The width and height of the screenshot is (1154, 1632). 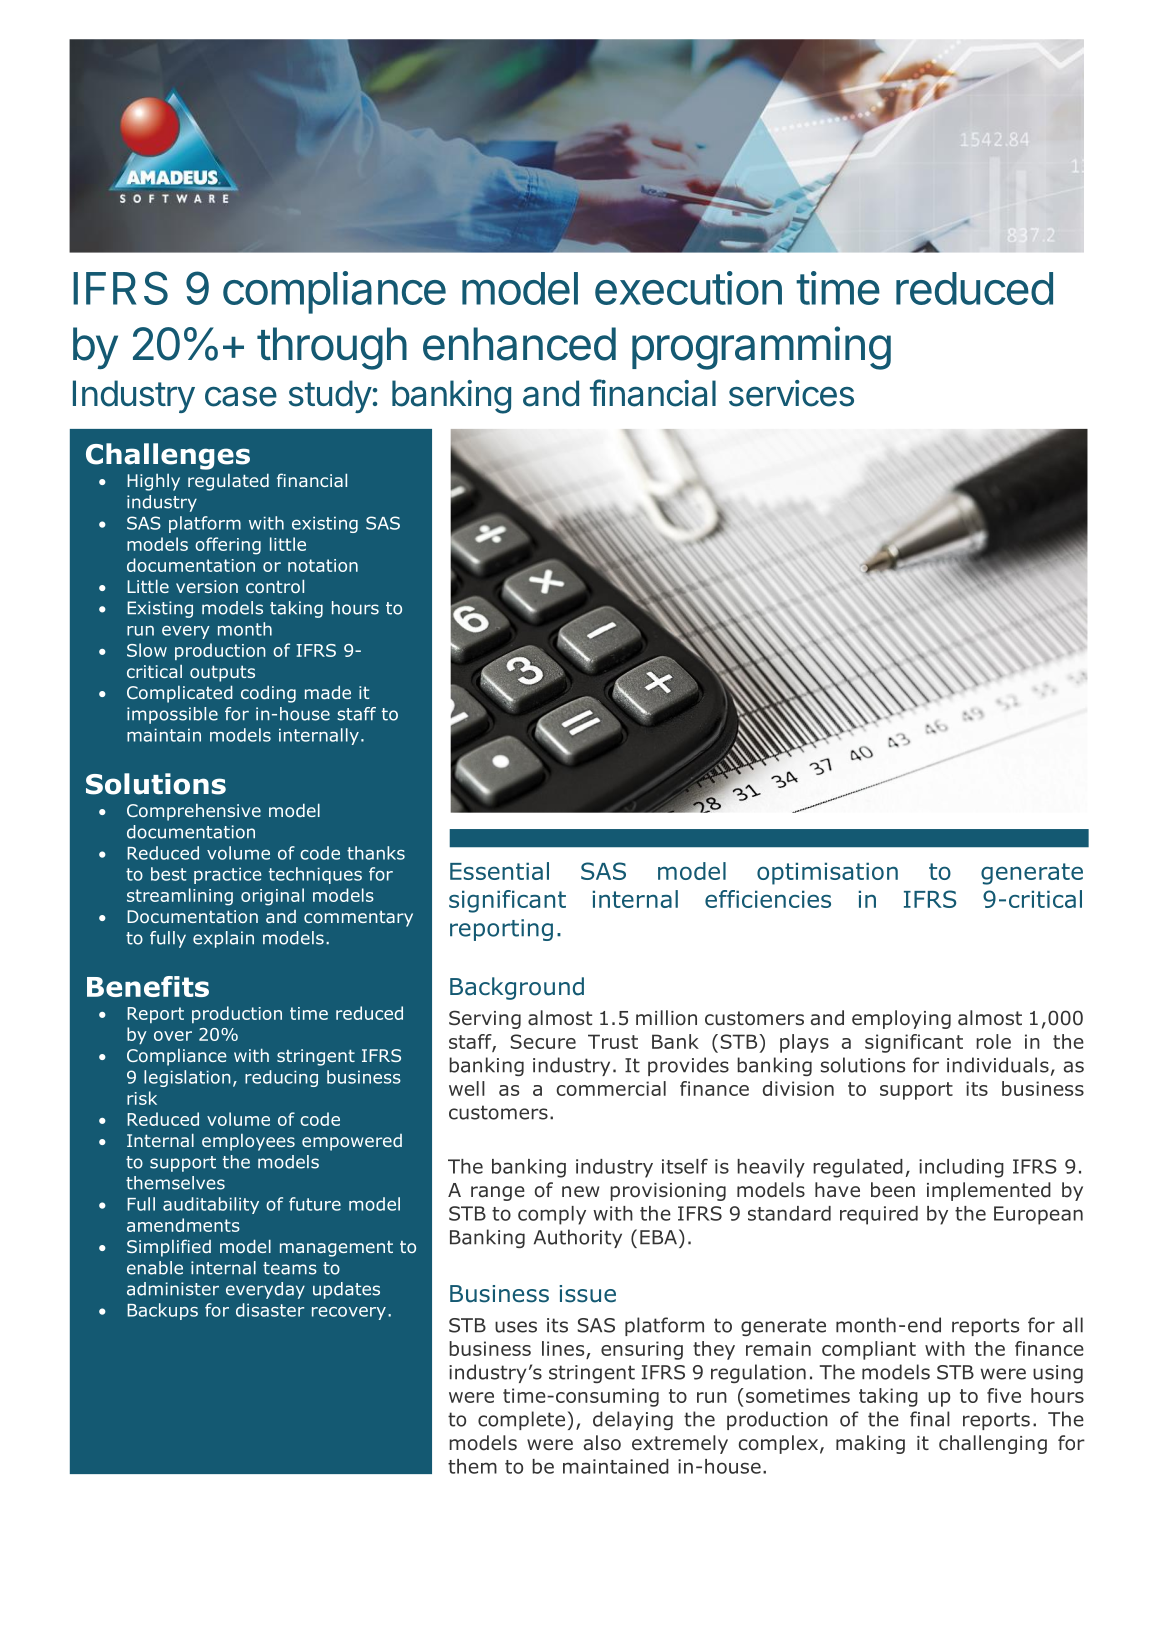 What do you see at coordinates (519, 344) in the screenshot?
I see `enhanced` at bounding box center [519, 344].
